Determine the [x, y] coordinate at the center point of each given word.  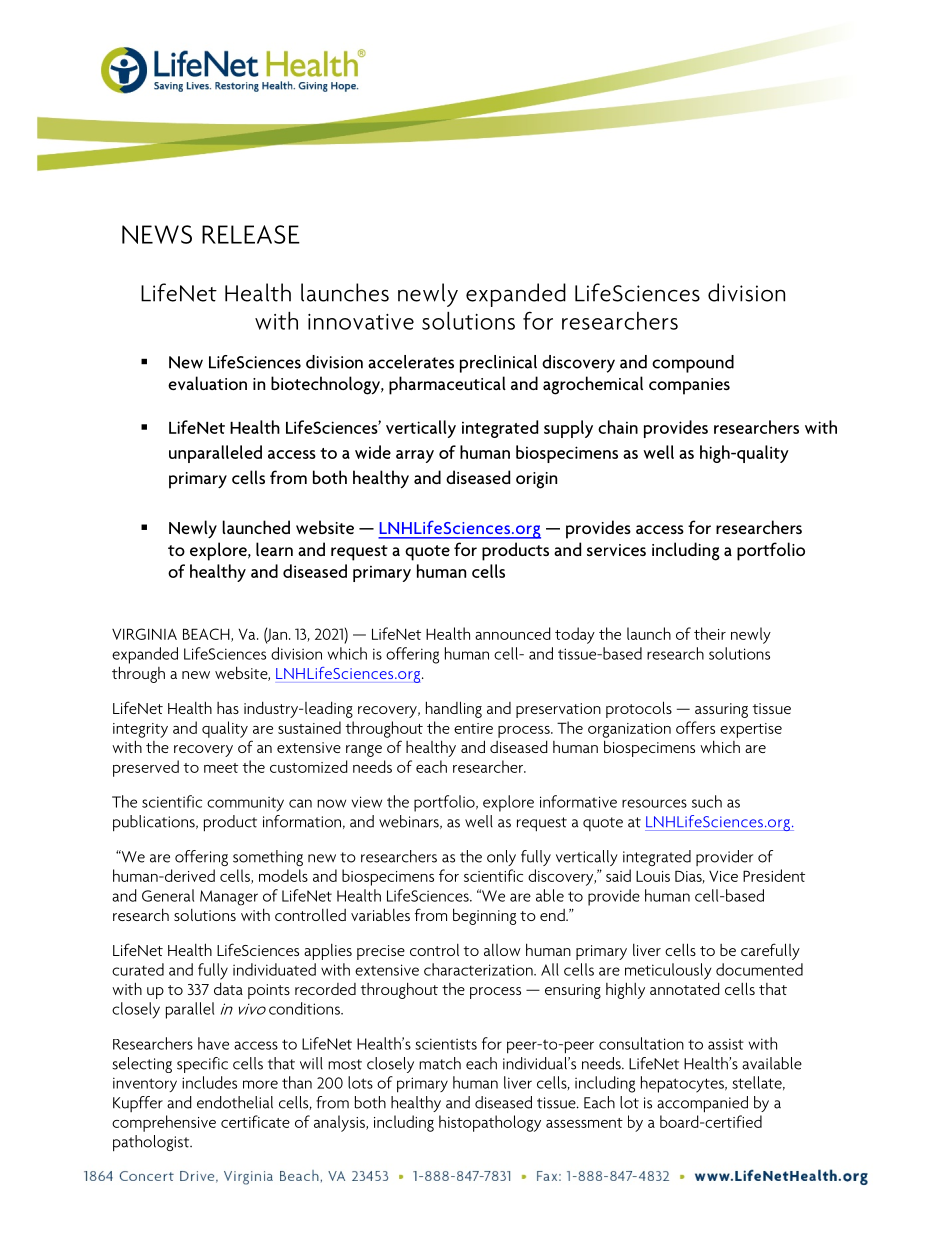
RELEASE [251, 234]
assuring [721, 710]
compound [693, 364]
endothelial [235, 1102]
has [228, 708]
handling [454, 709]
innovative [361, 322]
